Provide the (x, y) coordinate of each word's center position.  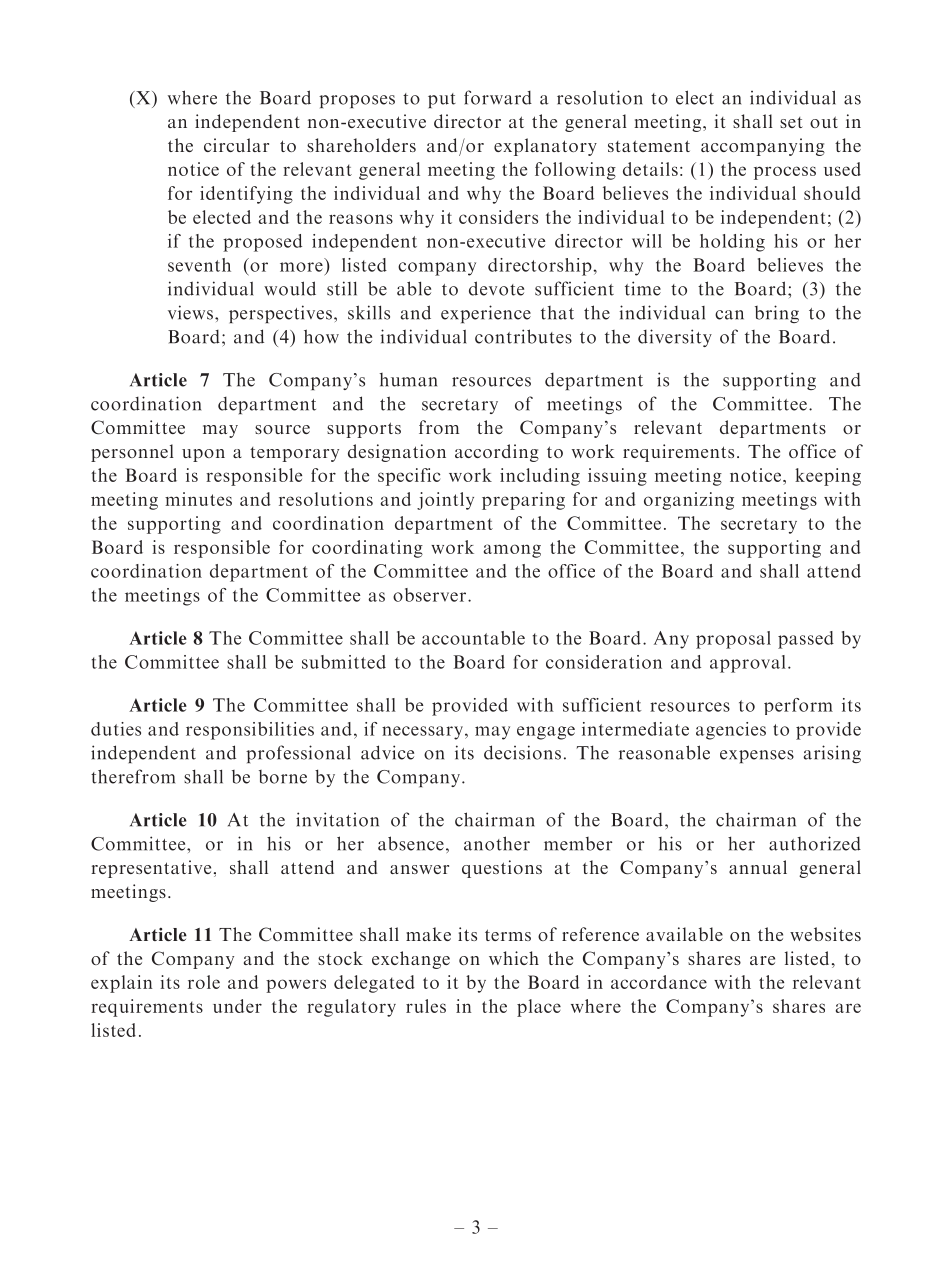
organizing (689, 501)
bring (777, 314)
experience (486, 314)
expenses (757, 756)
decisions (522, 752)
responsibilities (250, 731)
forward (498, 97)
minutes (198, 499)
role (204, 982)
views (190, 312)
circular (236, 145)
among (512, 551)
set (791, 122)
